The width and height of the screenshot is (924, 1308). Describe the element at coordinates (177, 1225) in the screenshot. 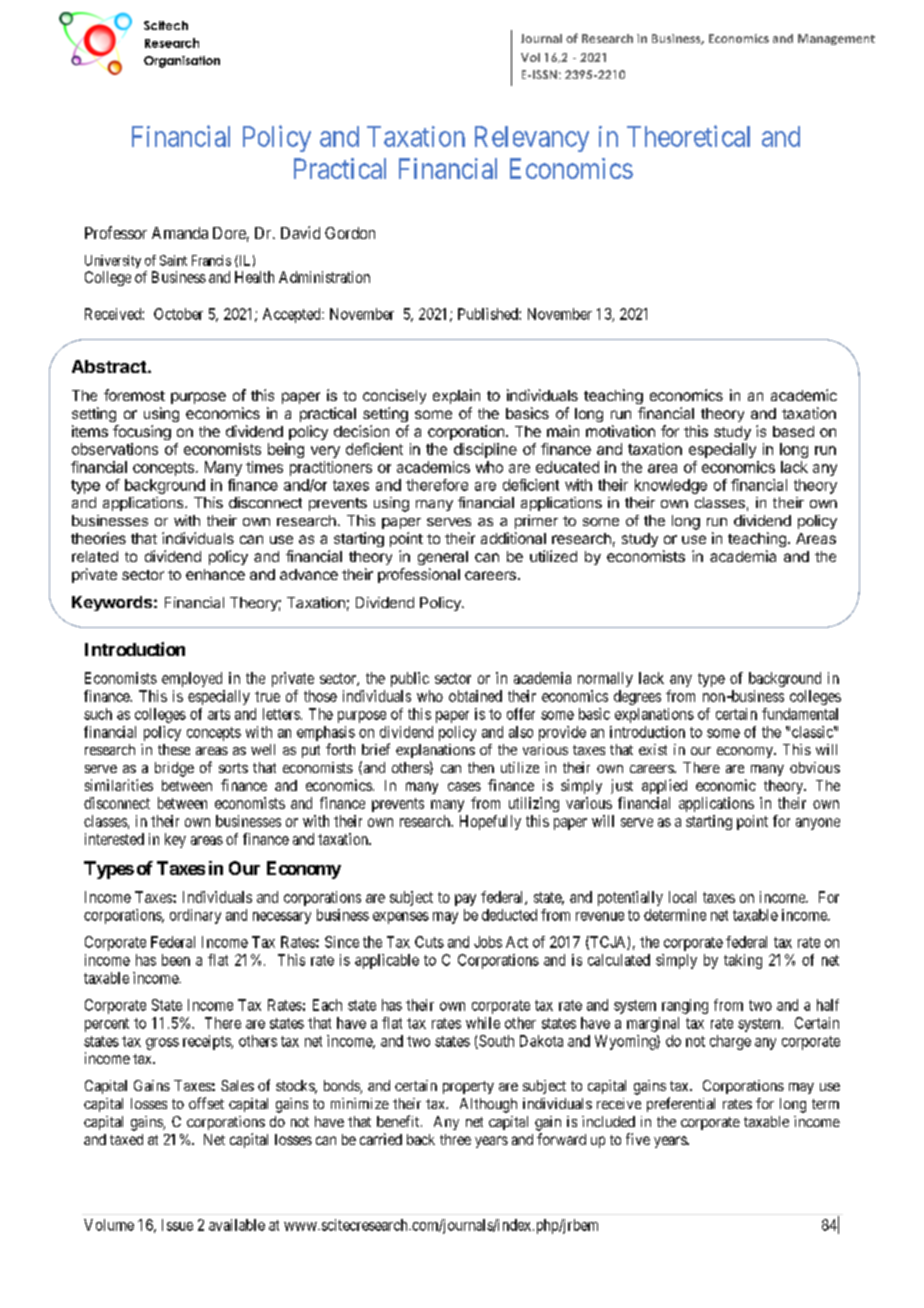

I see `Issue` at that location.
